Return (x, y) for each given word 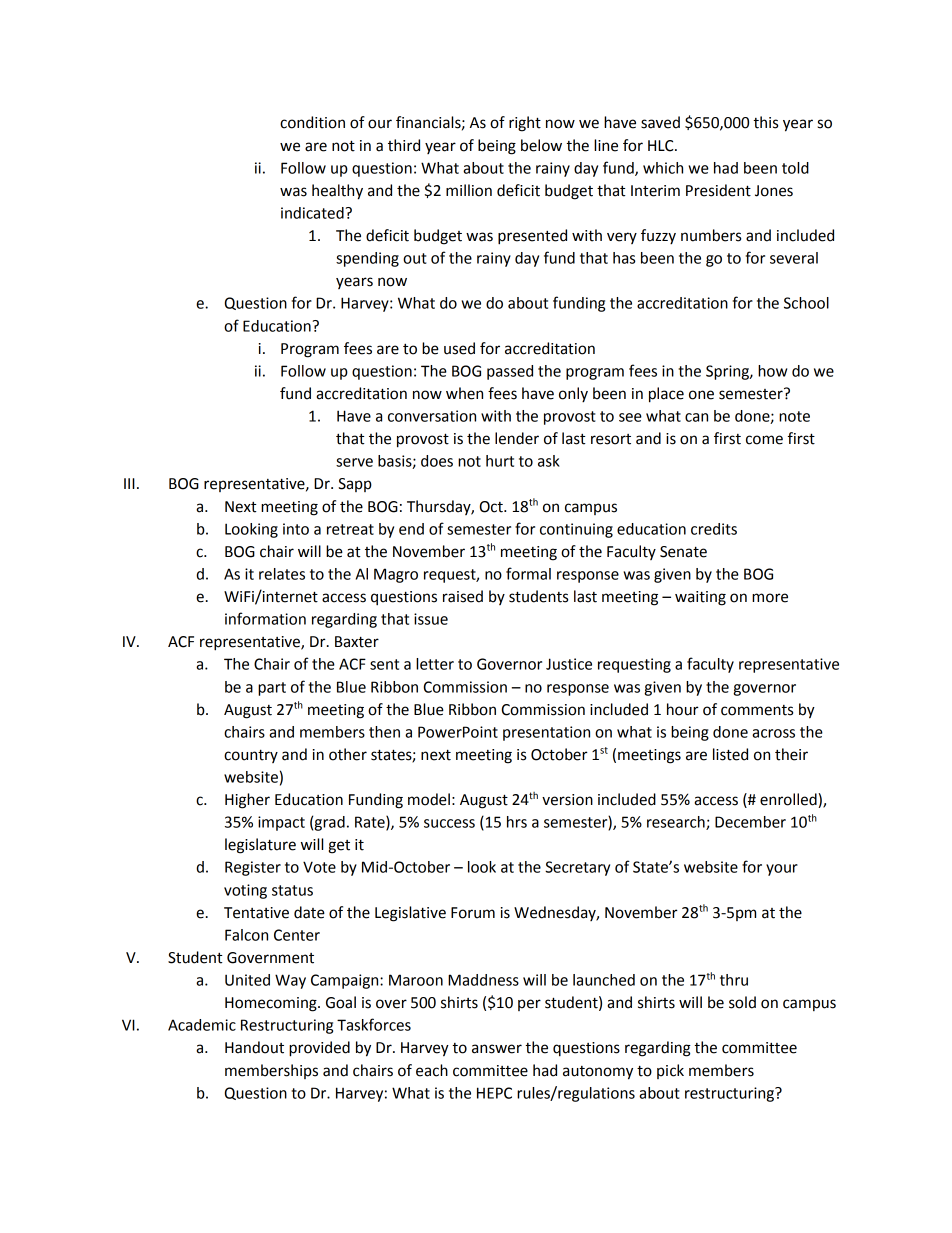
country (251, 756)
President (718, 190)
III (129, 483)
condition (312, 122)
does (437, 461)
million (469, 190)
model (429, 799)
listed (730, 754)
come (764, 440)
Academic (202, 1025)
